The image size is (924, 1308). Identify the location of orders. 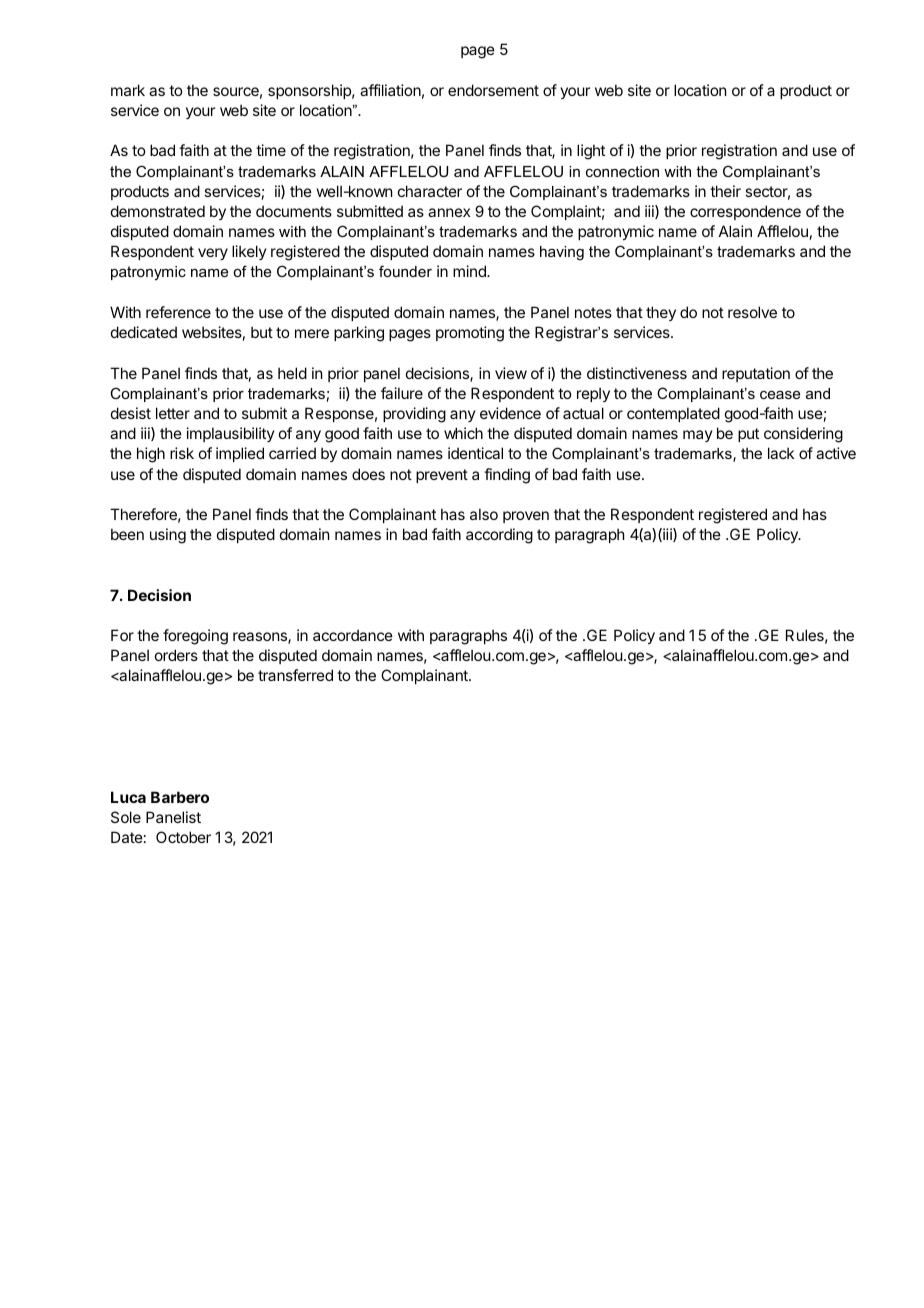
(176, 655).
